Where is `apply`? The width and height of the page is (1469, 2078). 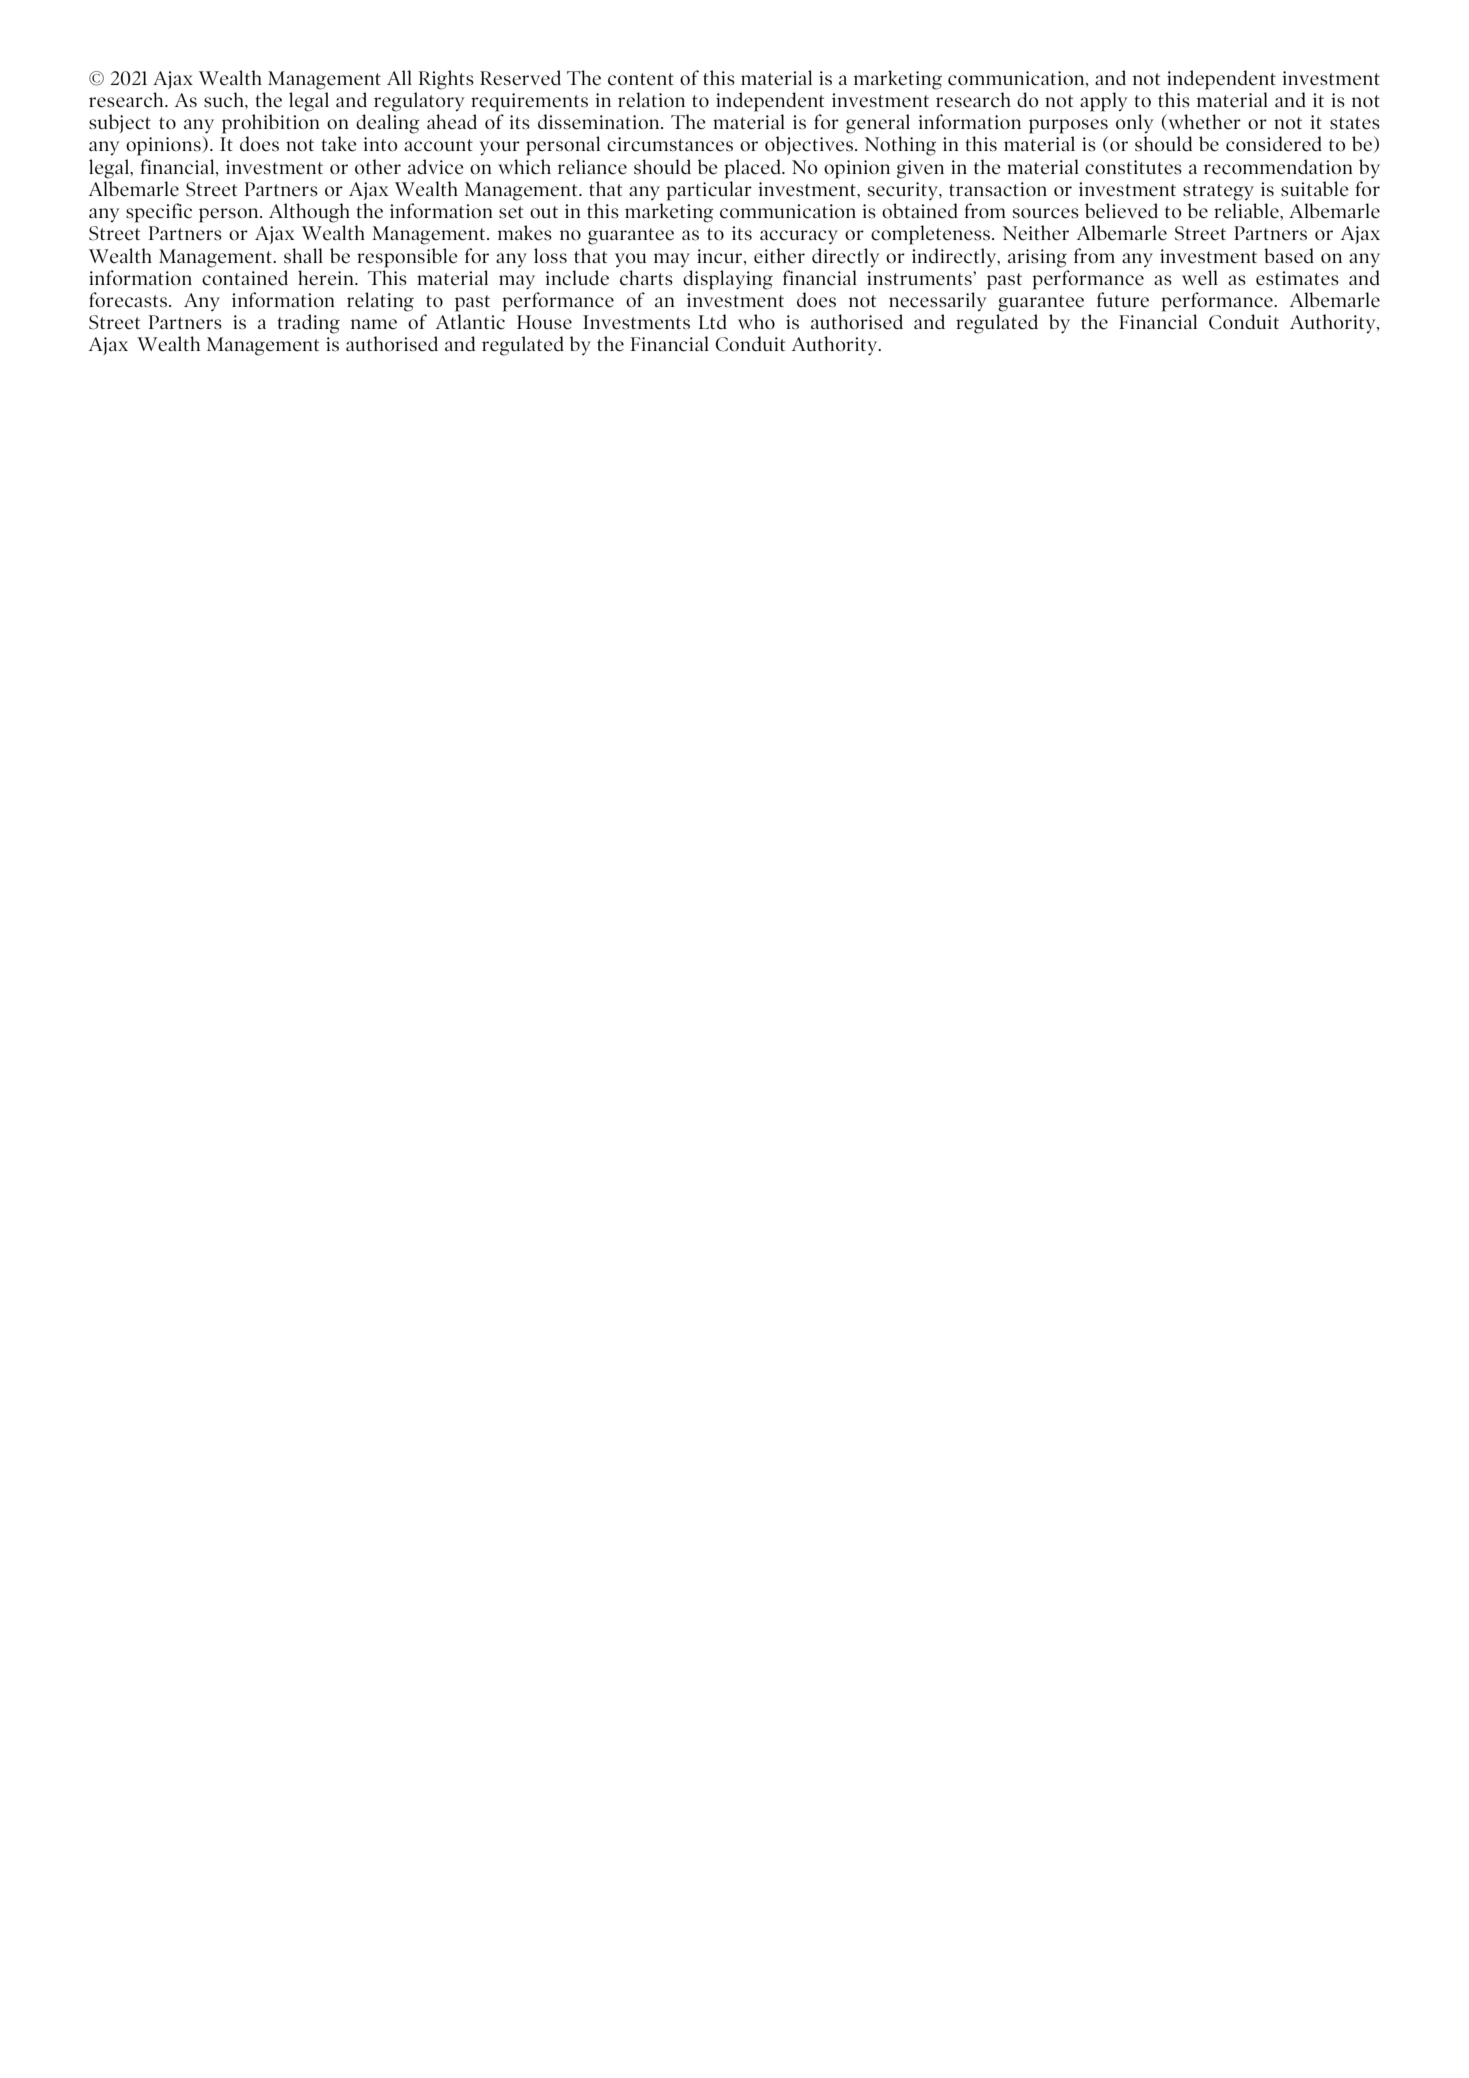 apply is located at coordinates (1104, 102).
